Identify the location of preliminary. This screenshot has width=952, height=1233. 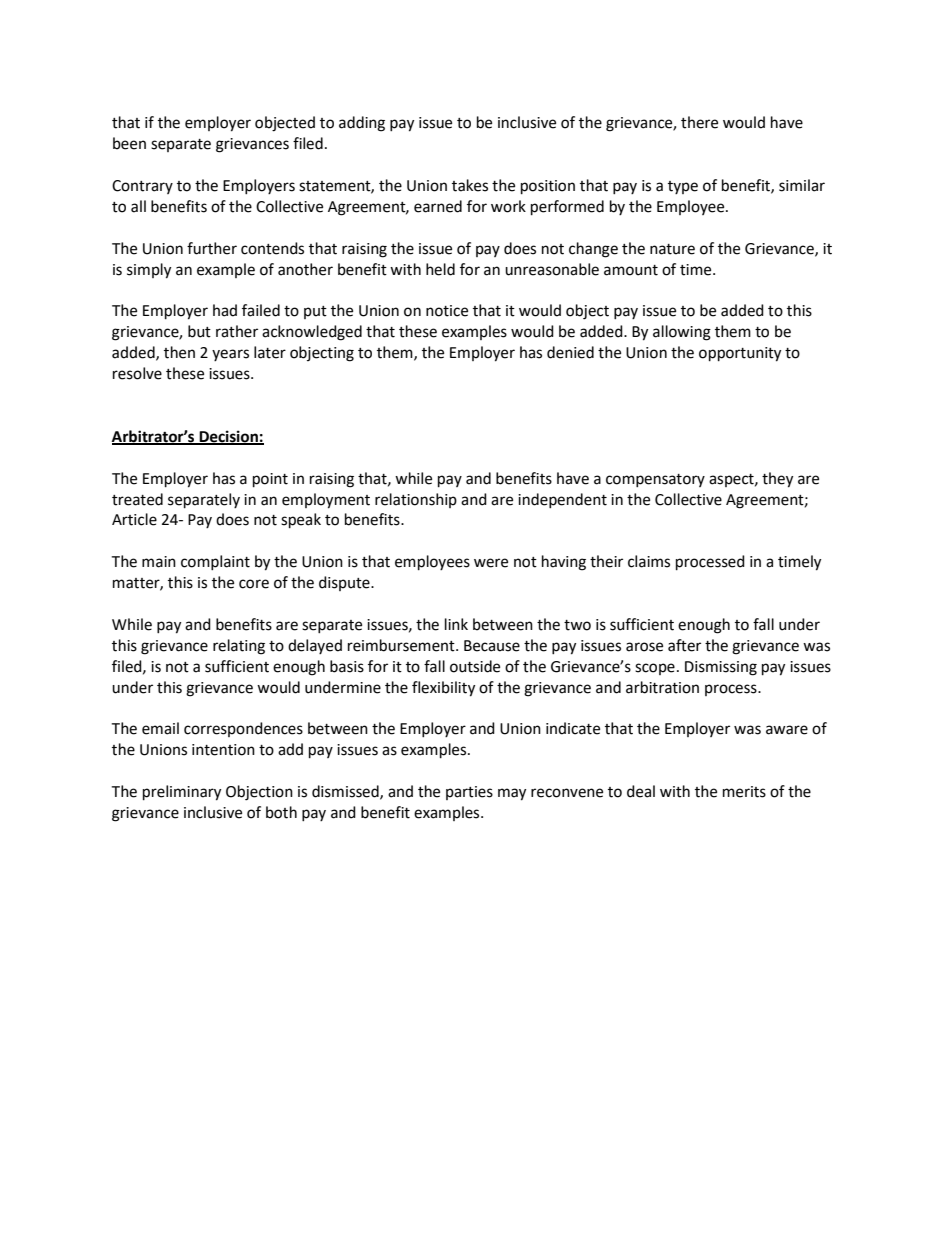
(182, 793).
